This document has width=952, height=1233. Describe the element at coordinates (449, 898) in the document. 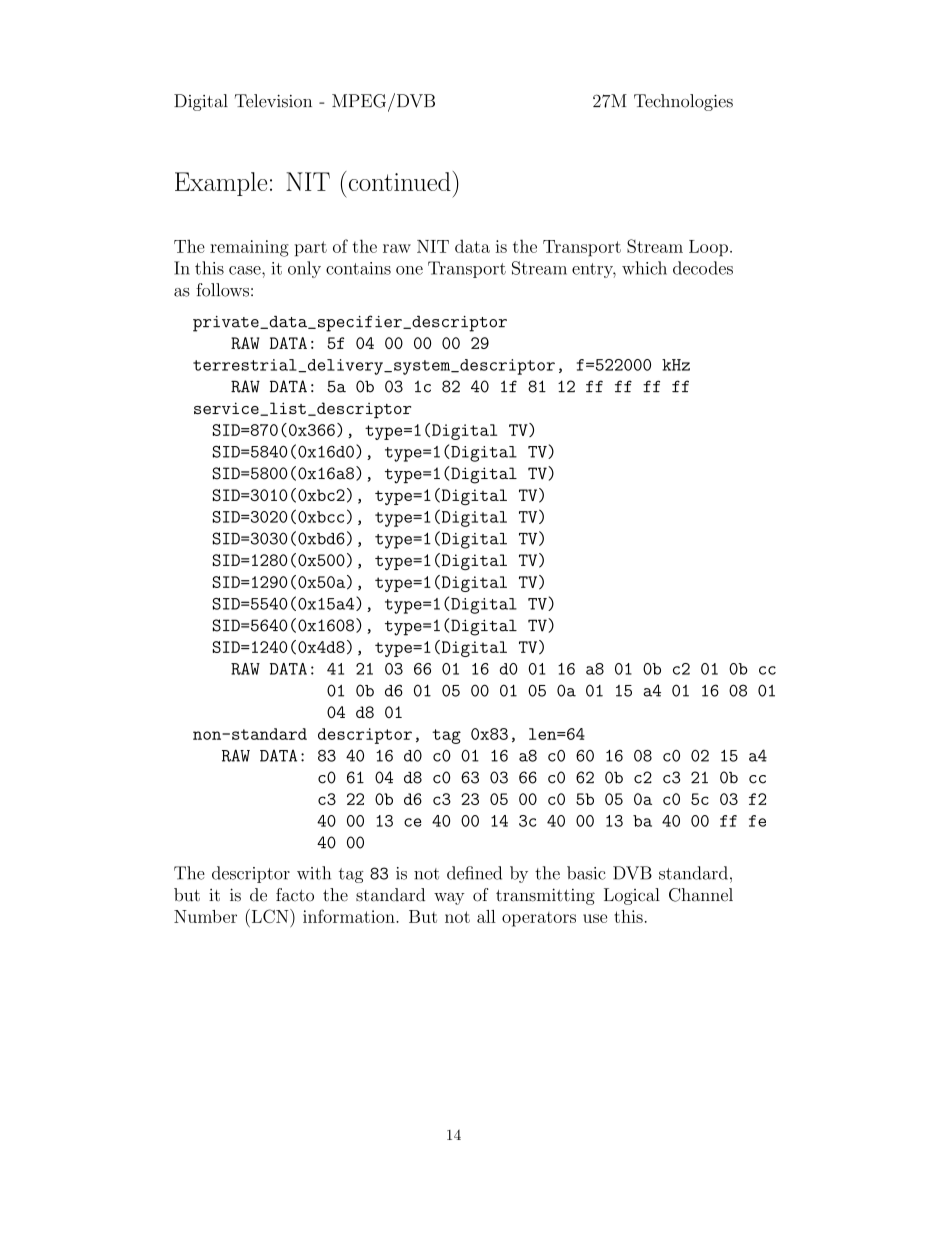

I see `way` at that location.
